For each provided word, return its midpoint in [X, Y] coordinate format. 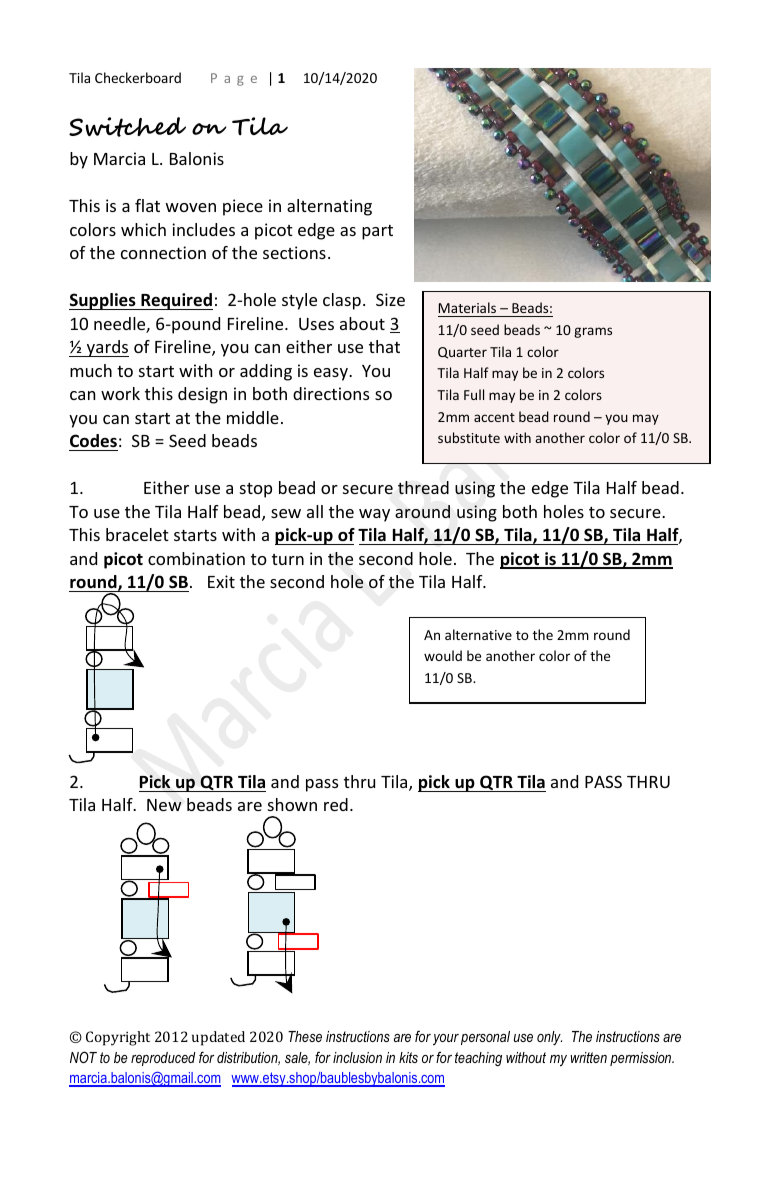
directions [331, 393]
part [377, 232]
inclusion [357, 1057]
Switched [127, 127]
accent [494, 417]
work [120, 393]
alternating [329, 207]
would [443, 655]
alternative [478, 634]
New [164, 805]
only [549, 1038]
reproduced [163, 1059]
